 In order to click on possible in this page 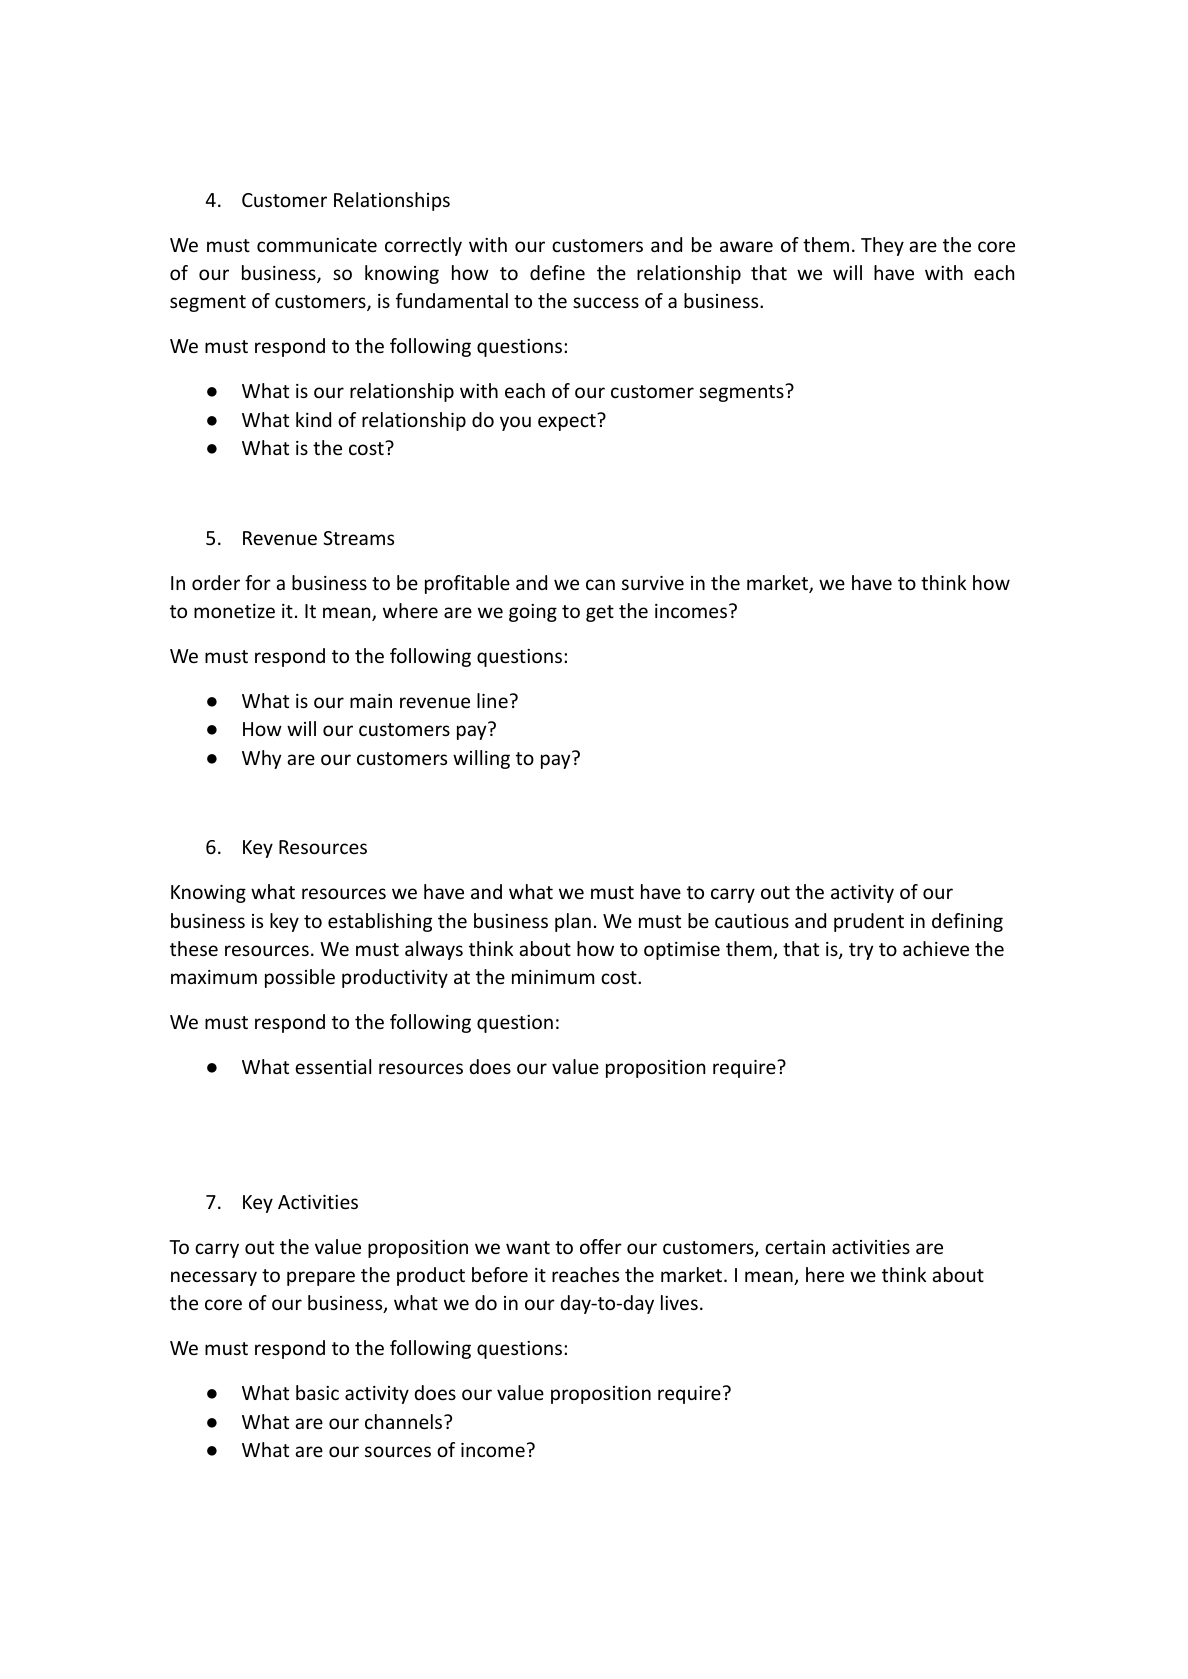, I will do `click(300, 978)`.
